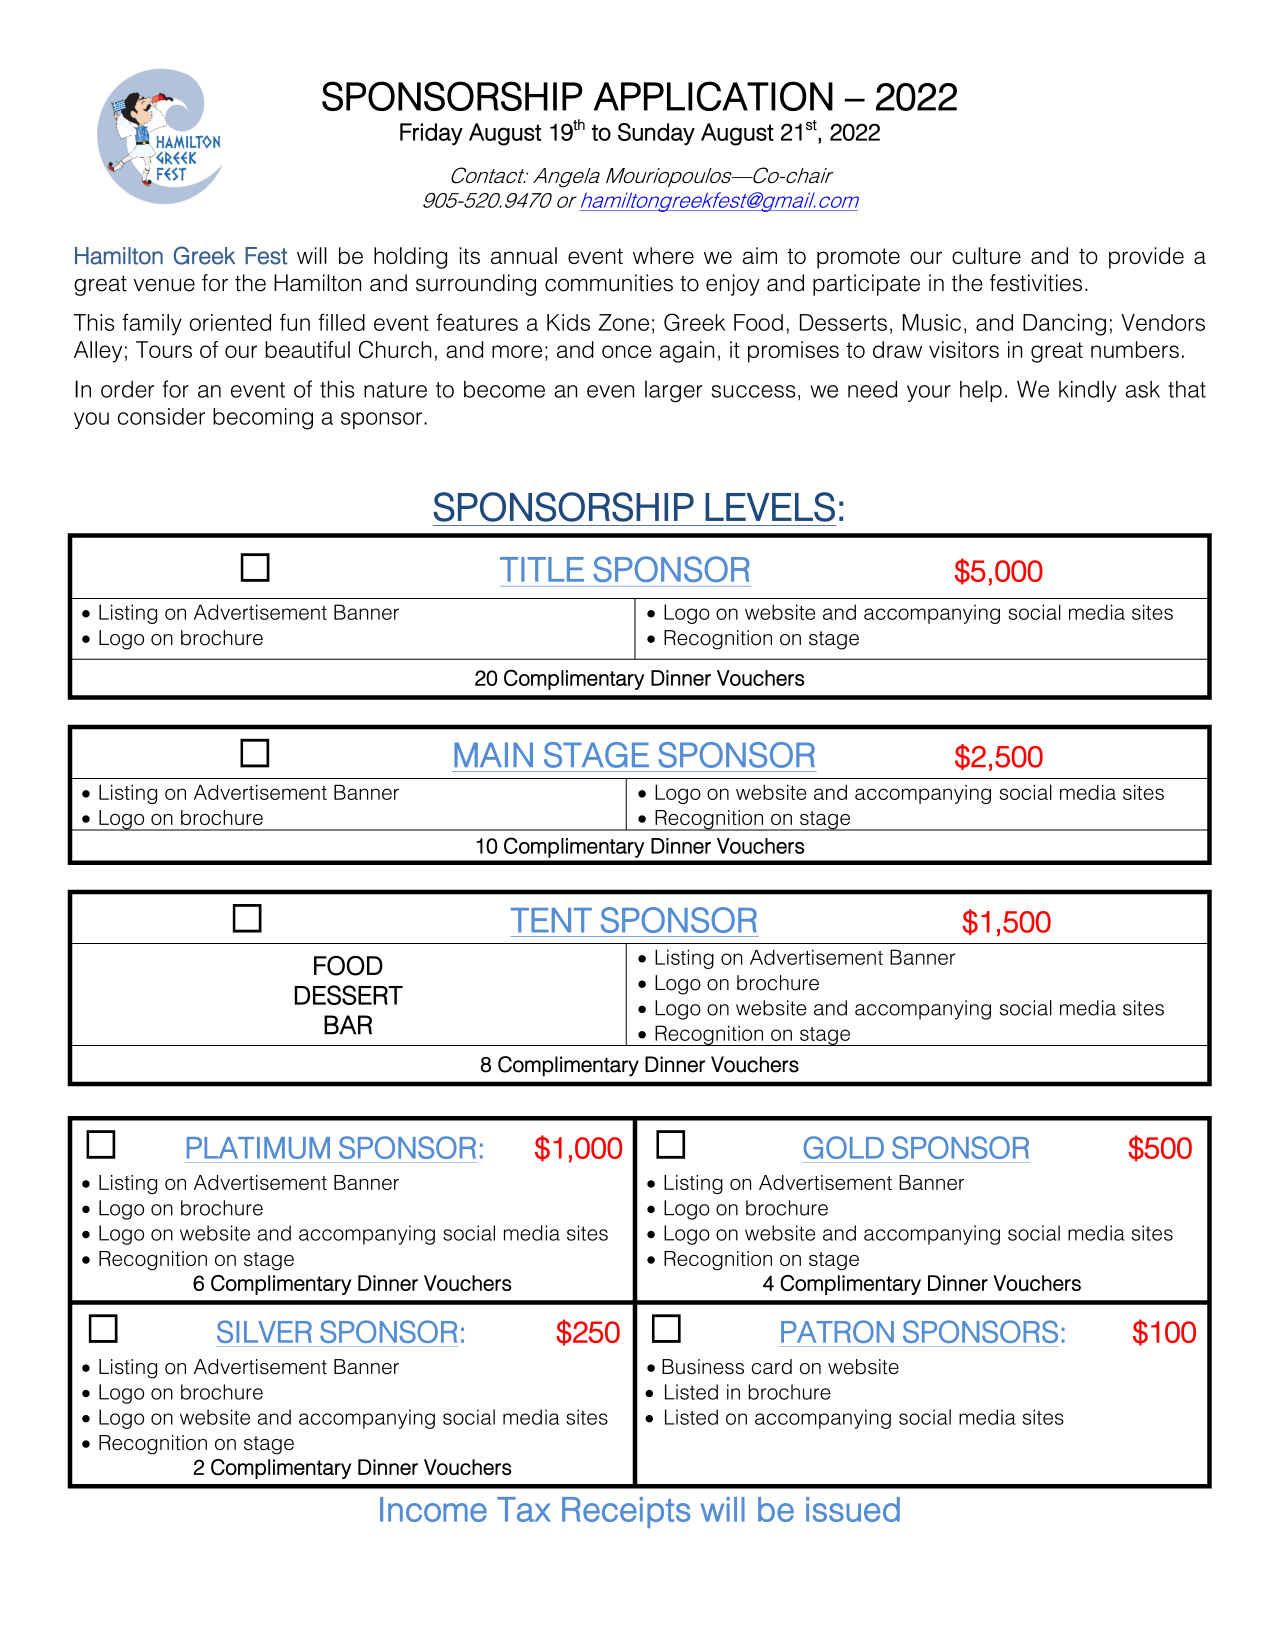 The height and width of the screenshot is (1644, 1270). I want to click on Friday, so click(431, 134).
